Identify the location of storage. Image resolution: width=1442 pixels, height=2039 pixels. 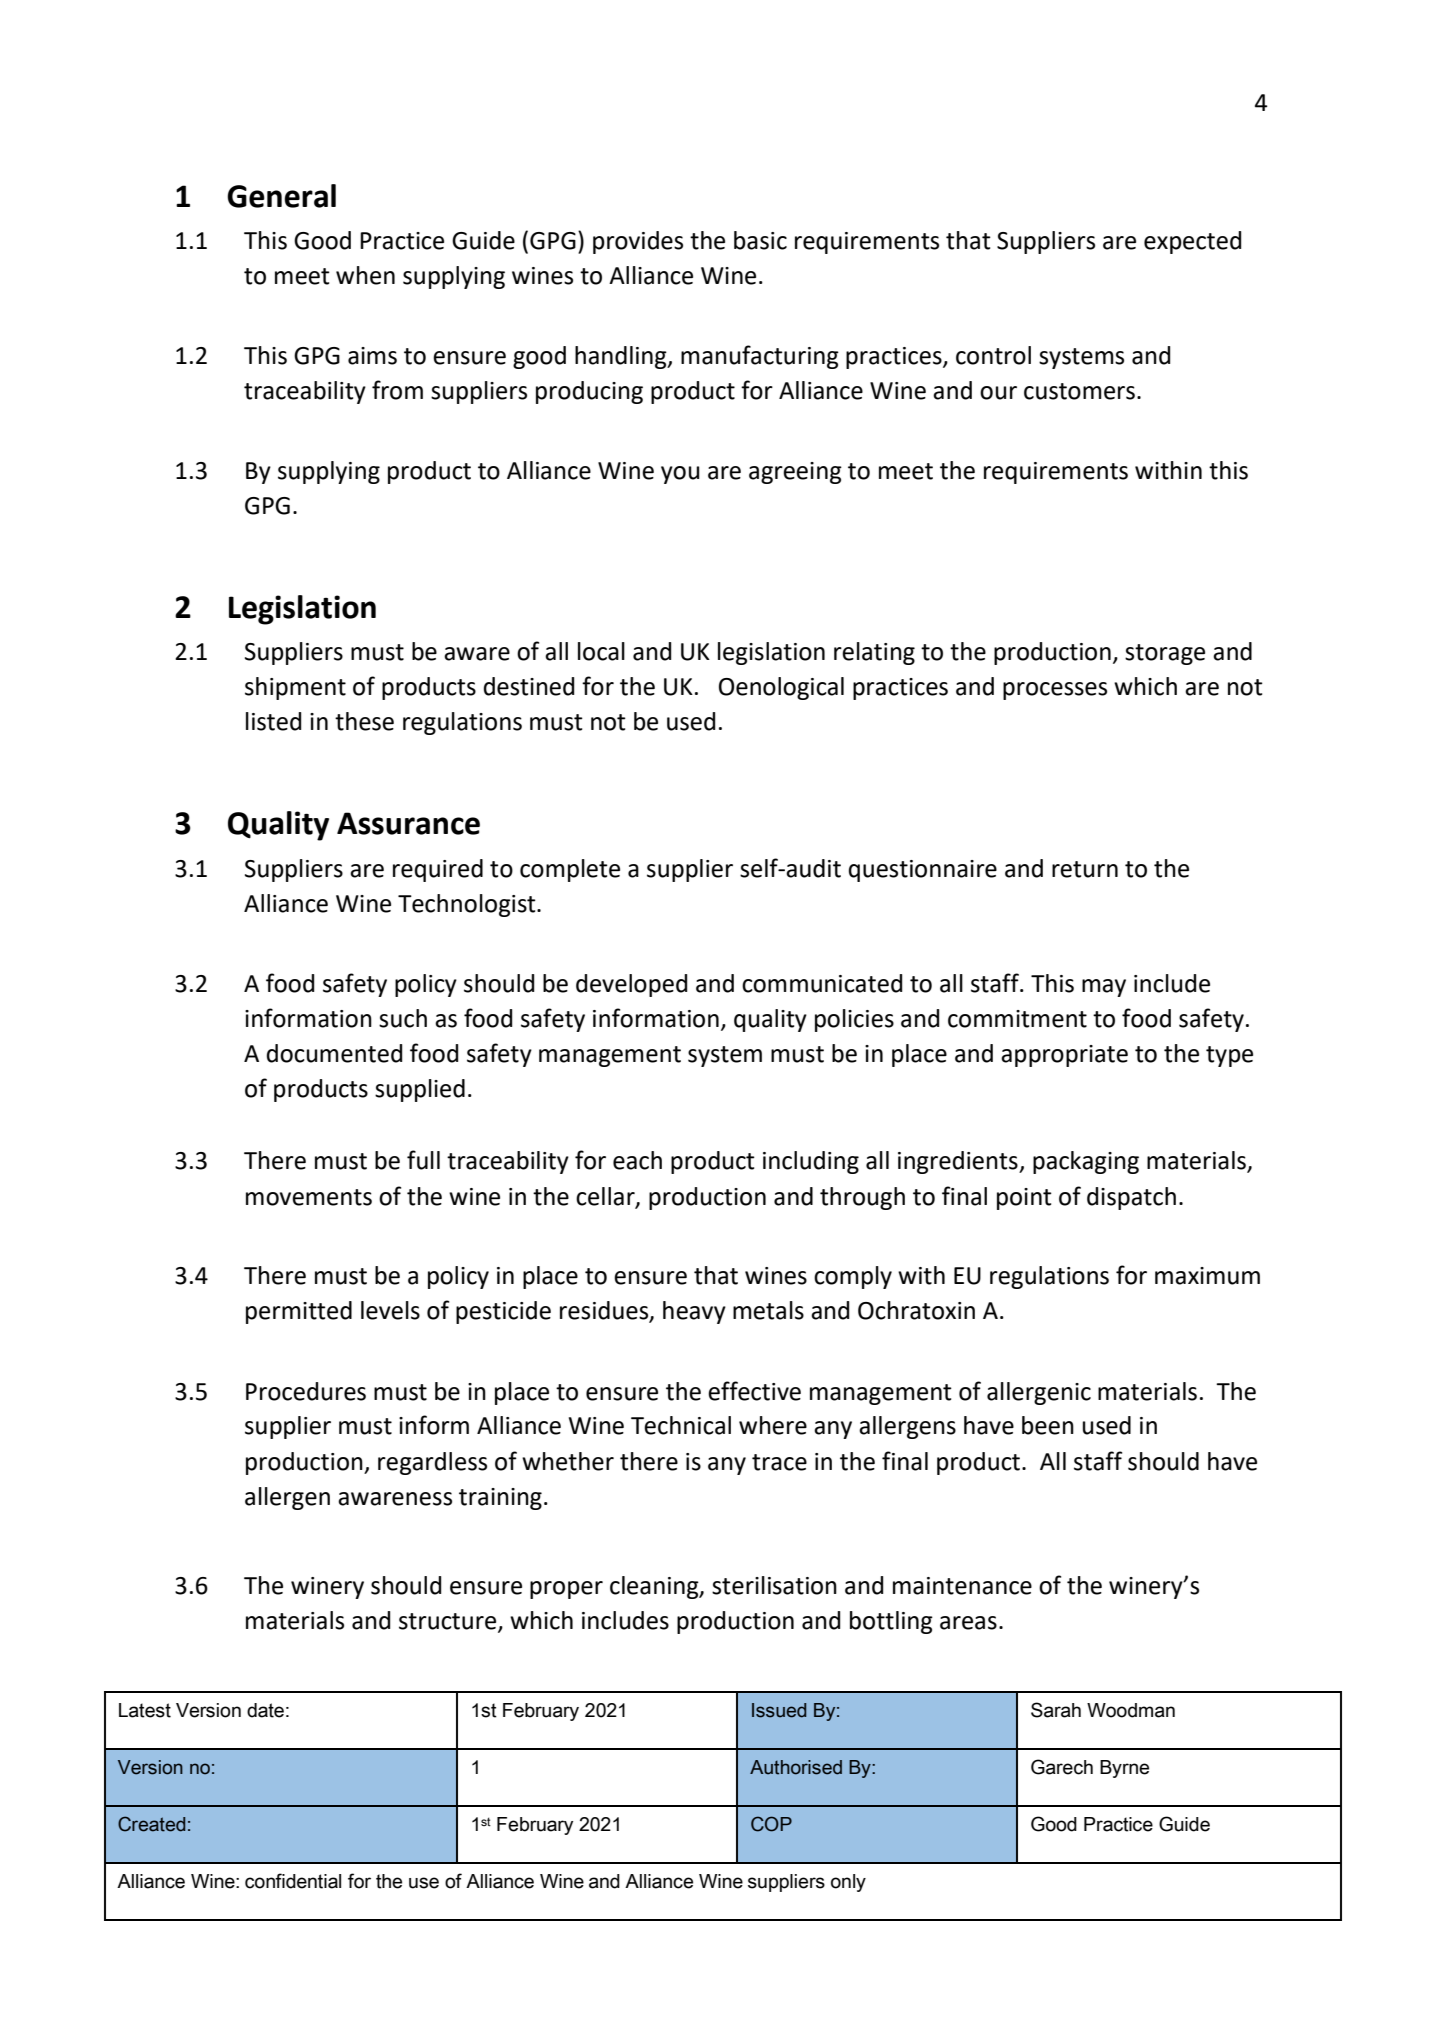
(1165, 654).
